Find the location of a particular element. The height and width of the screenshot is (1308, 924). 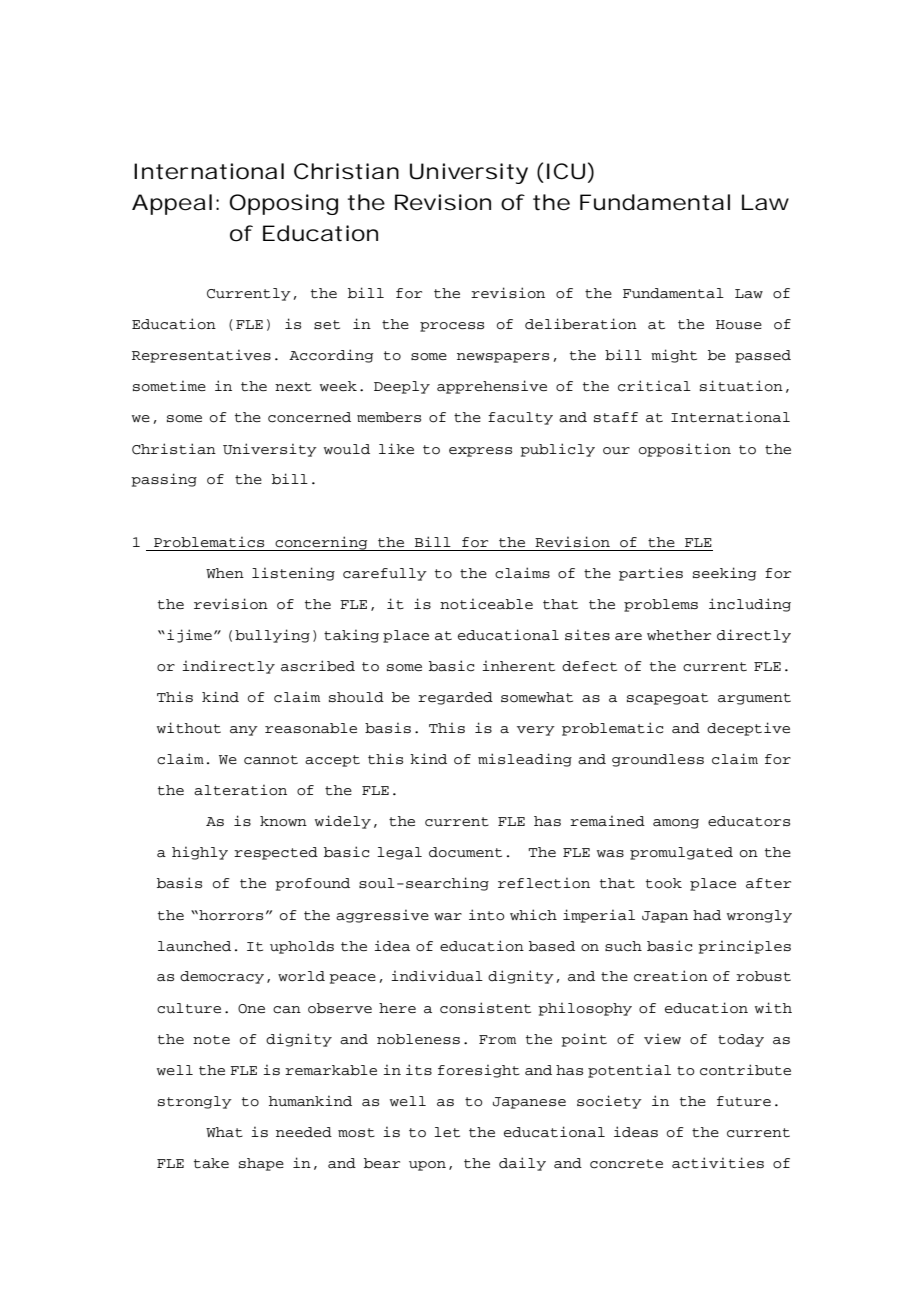

highly is located at coordinates (200, 853).
